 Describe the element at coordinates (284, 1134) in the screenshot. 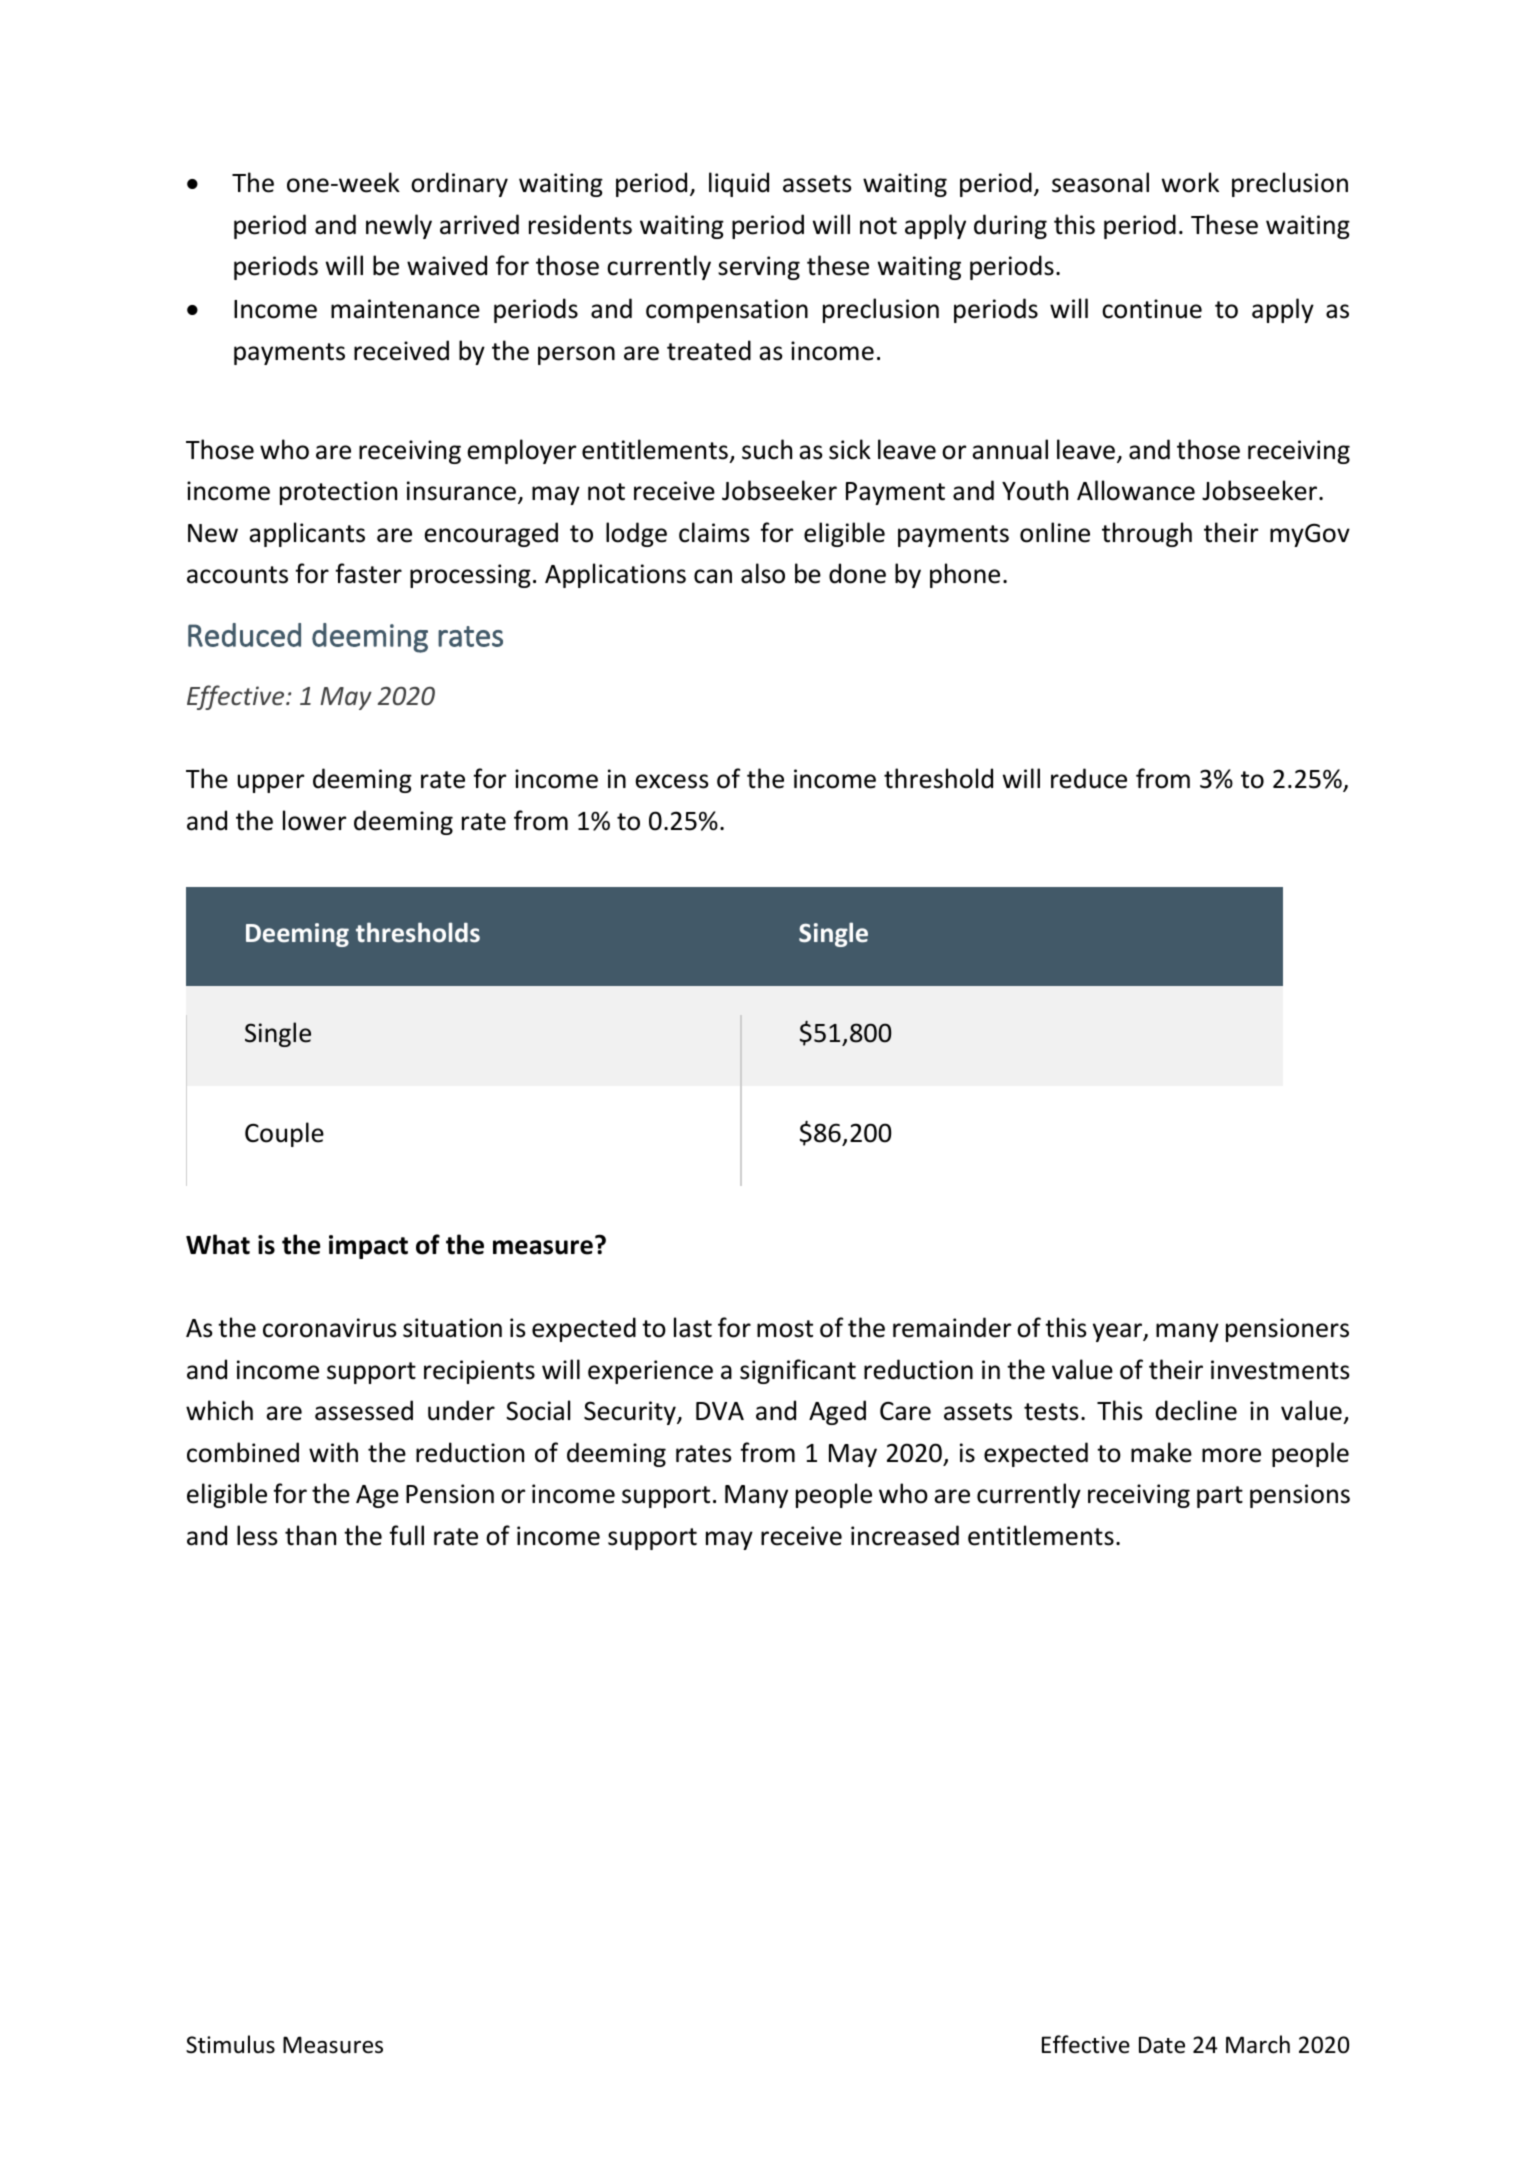

I see `Couple` at that location.
